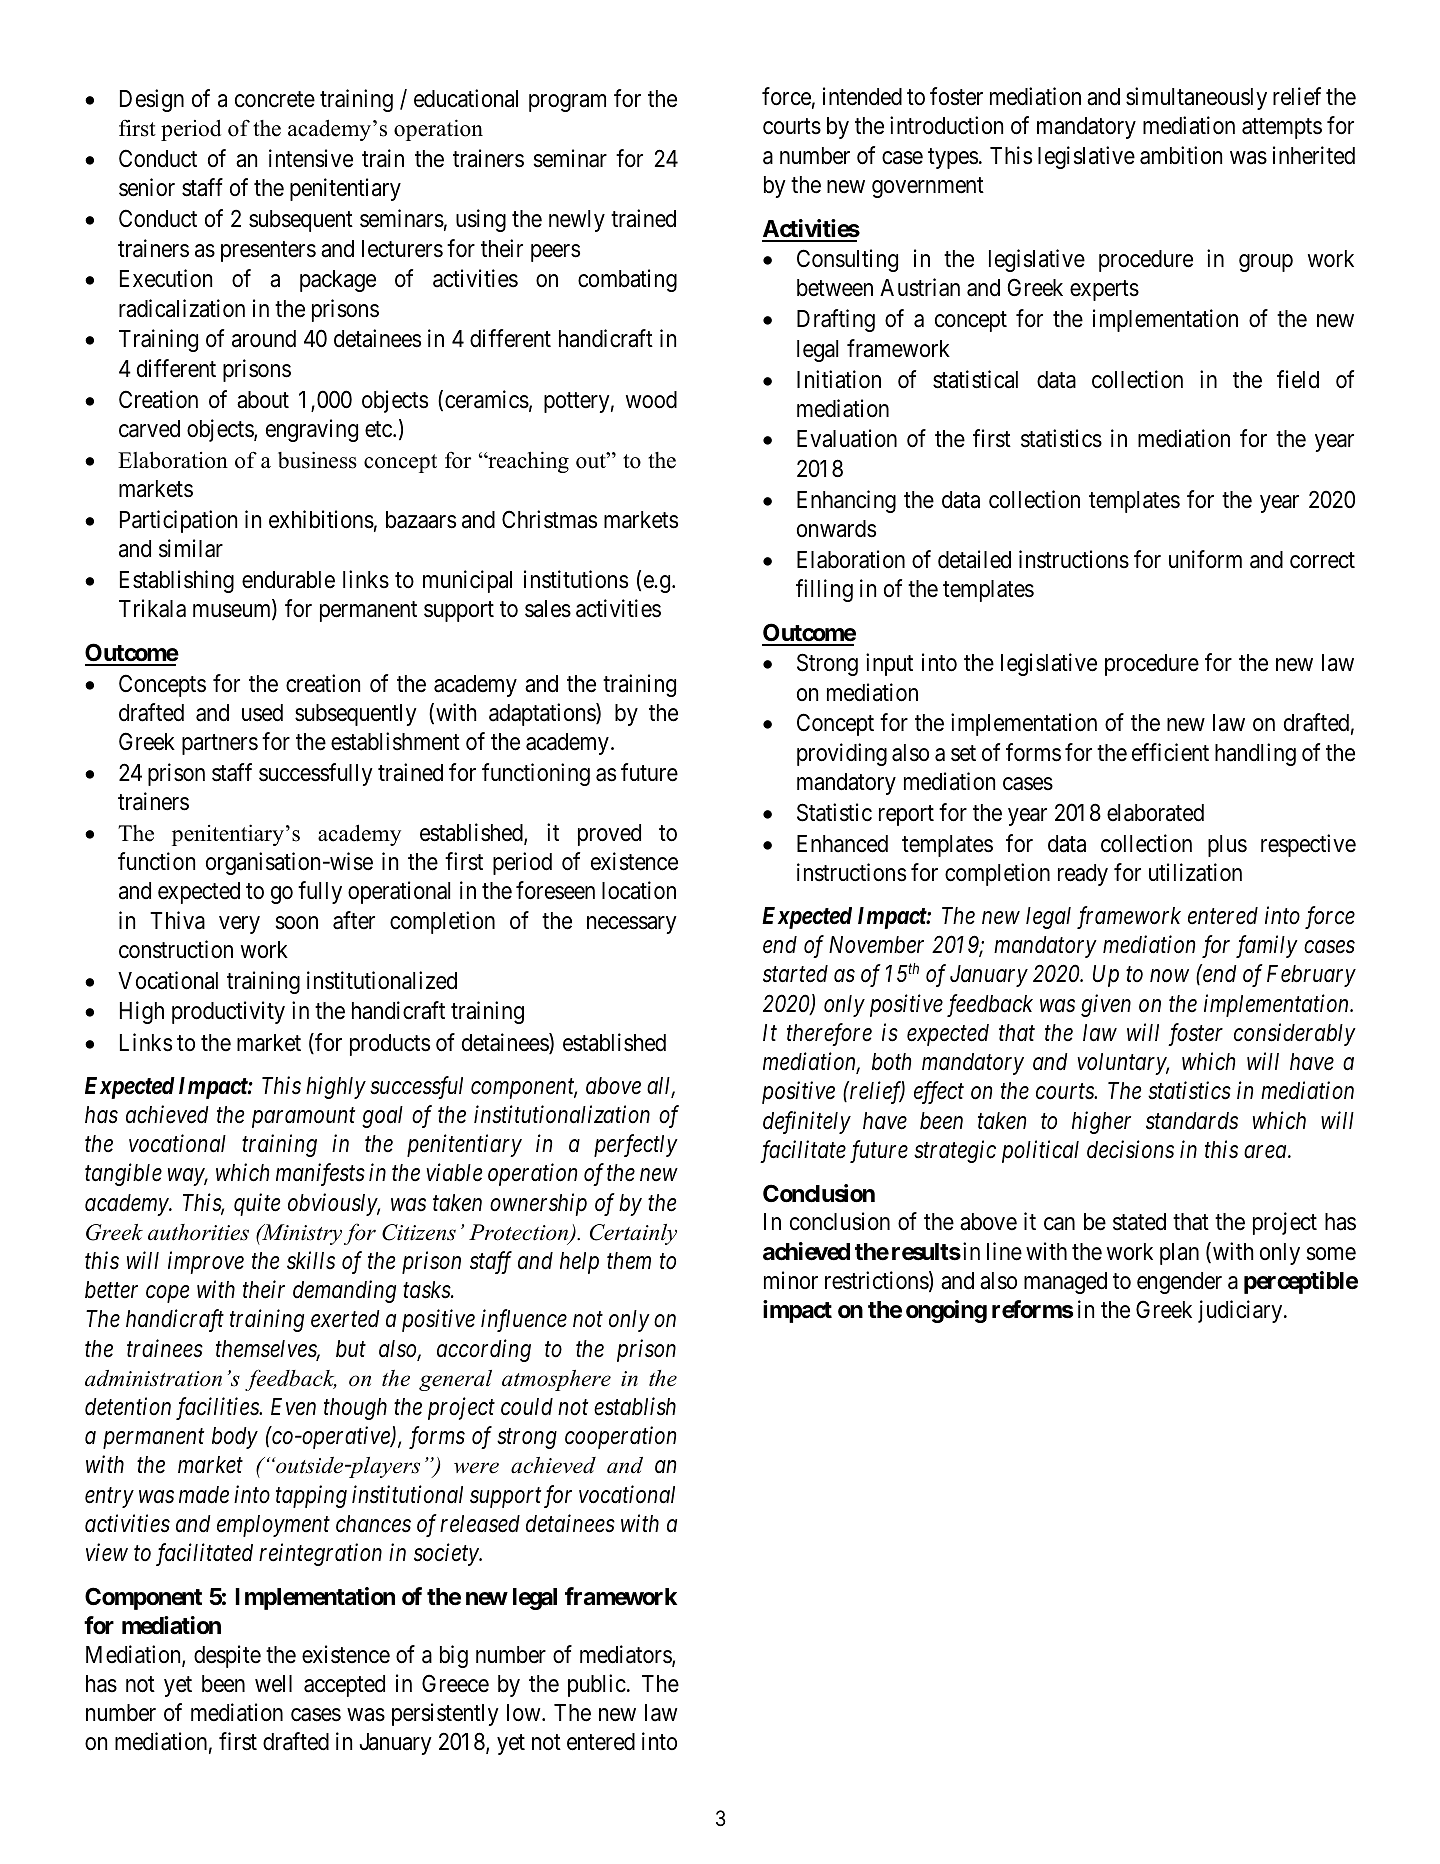  What do you see at coordinates (1181, 155) in the page?
I see `ambition` at bounding box center [1181, 155].
